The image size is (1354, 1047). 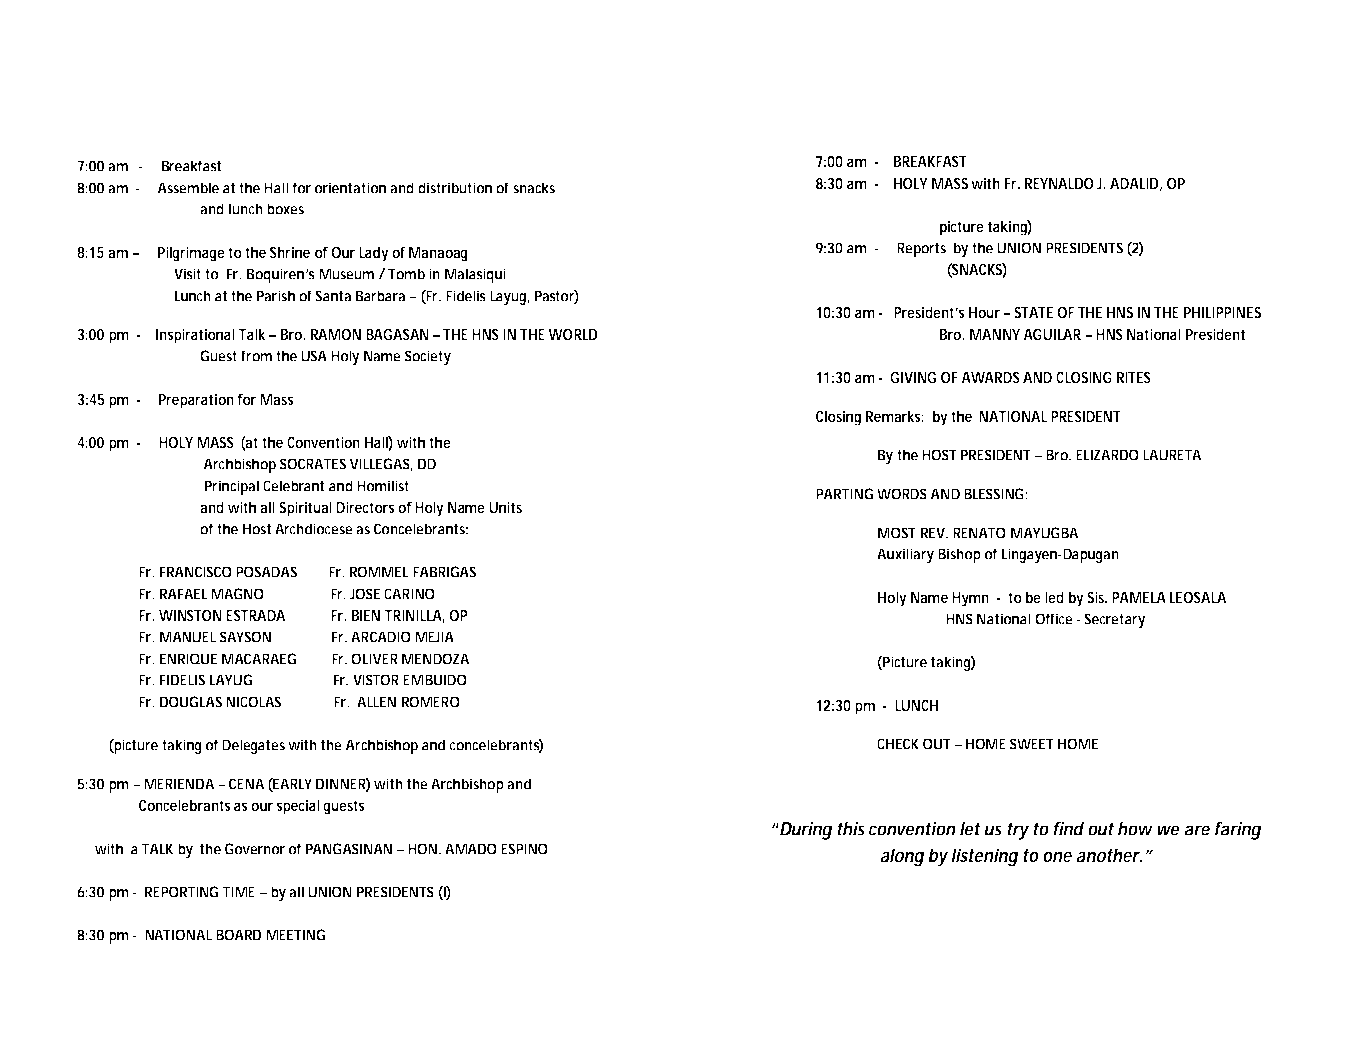 I want to click on boxes, so click(x=285, y=209).
